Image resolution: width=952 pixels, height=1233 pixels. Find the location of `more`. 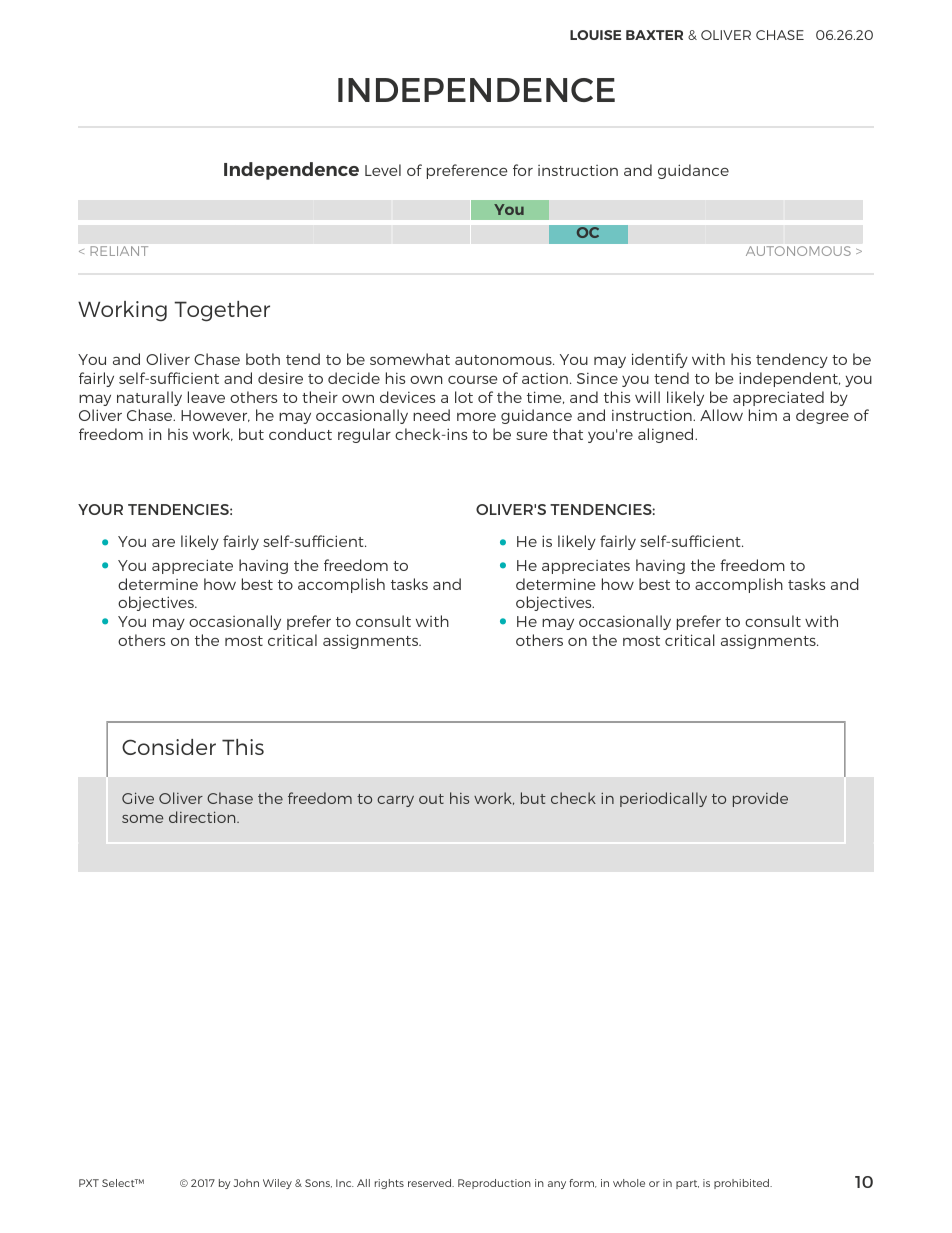

more is located at coordinates (476, 417).
